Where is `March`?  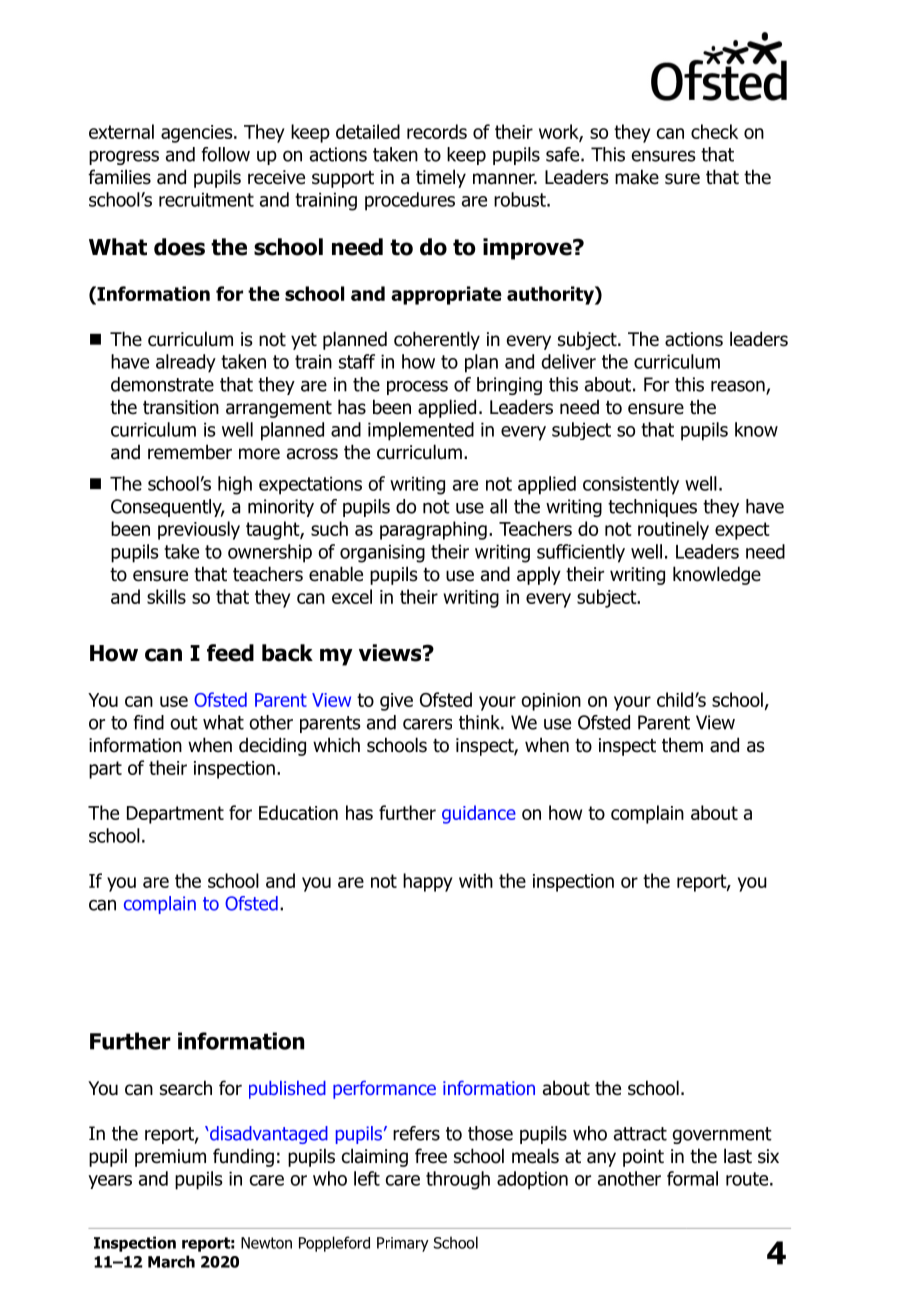
March is located at coordinates (171, 1261).
